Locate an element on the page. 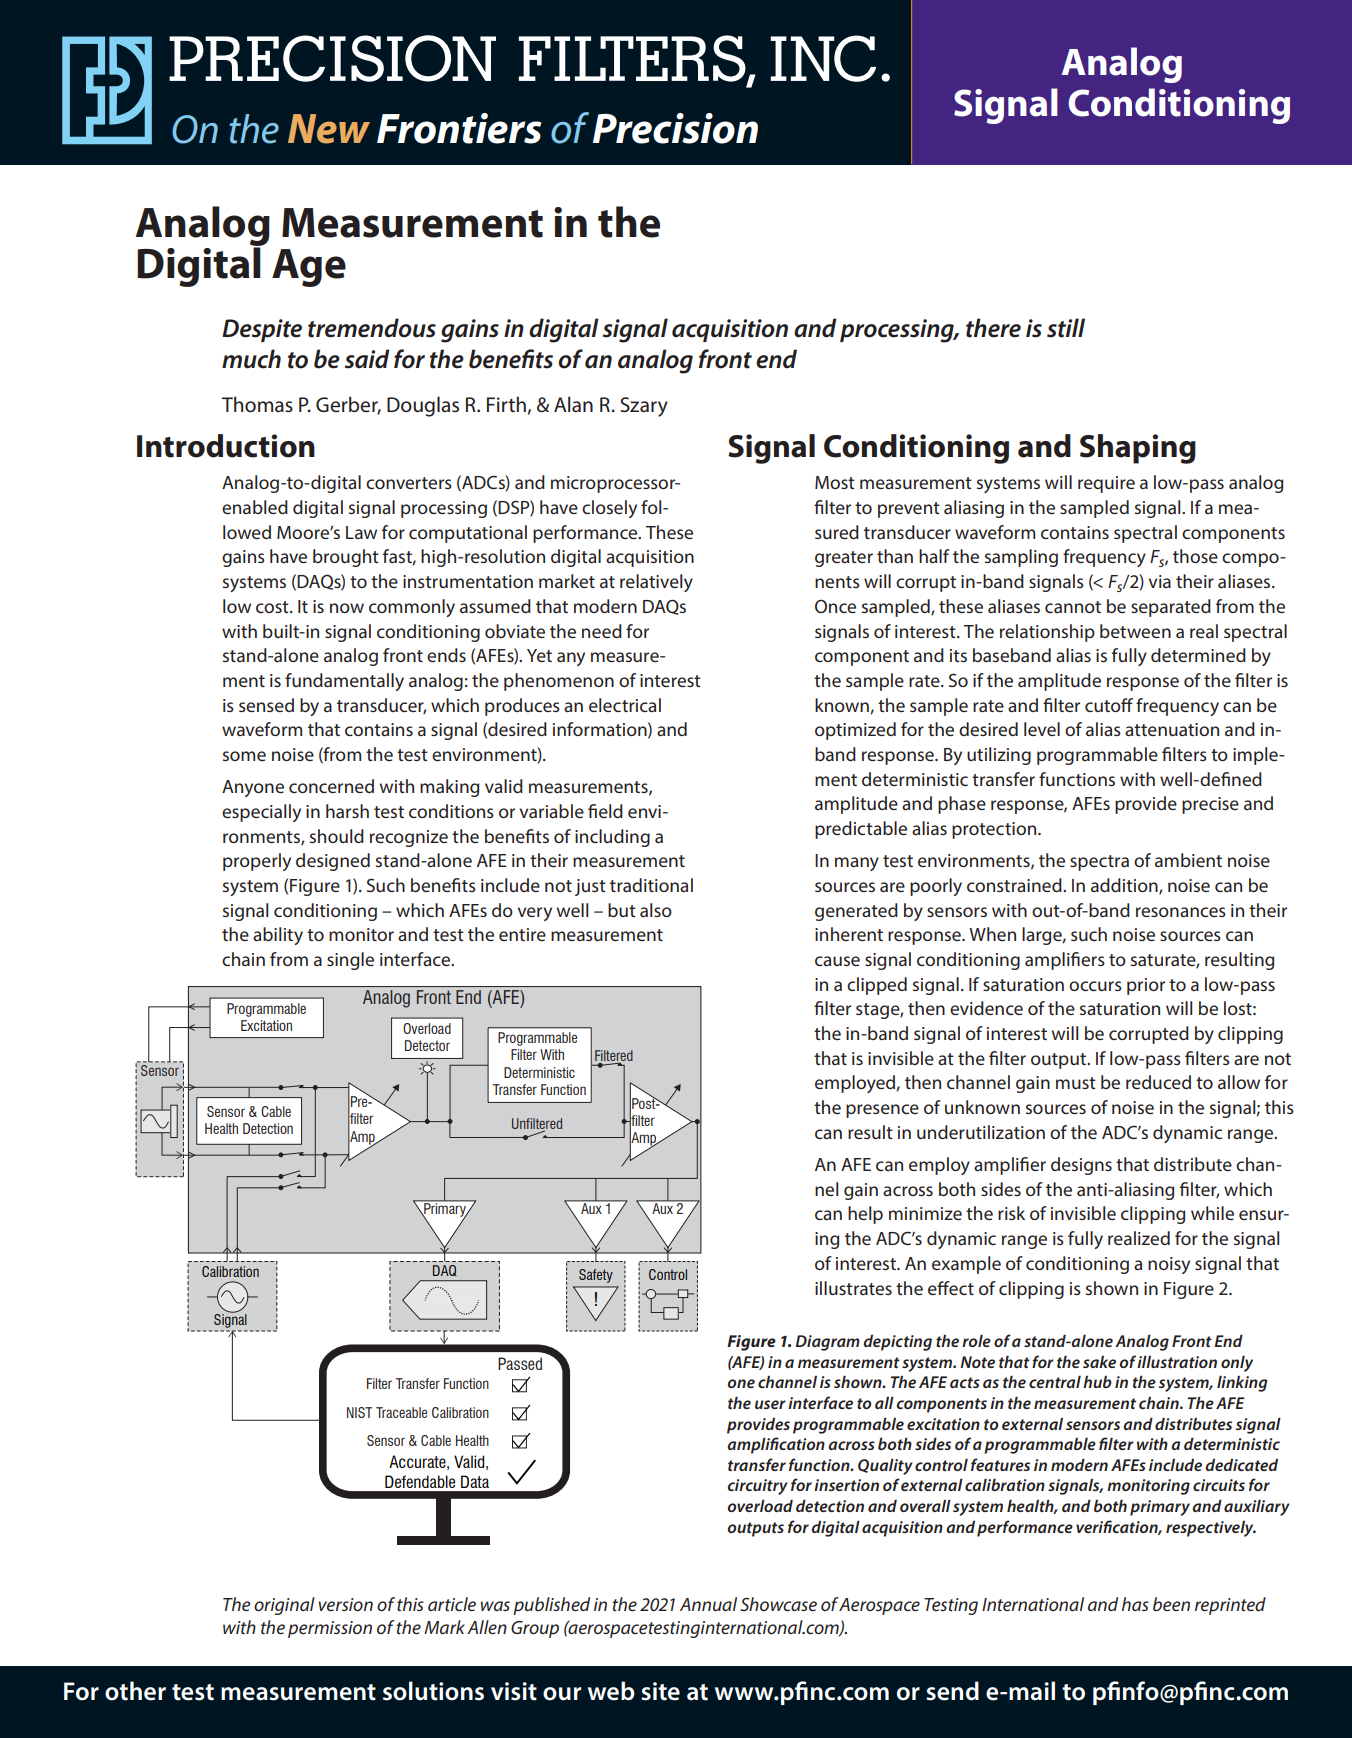 The width and height of the page is (1352, 1738). also is located at coordinates (656, 910).
